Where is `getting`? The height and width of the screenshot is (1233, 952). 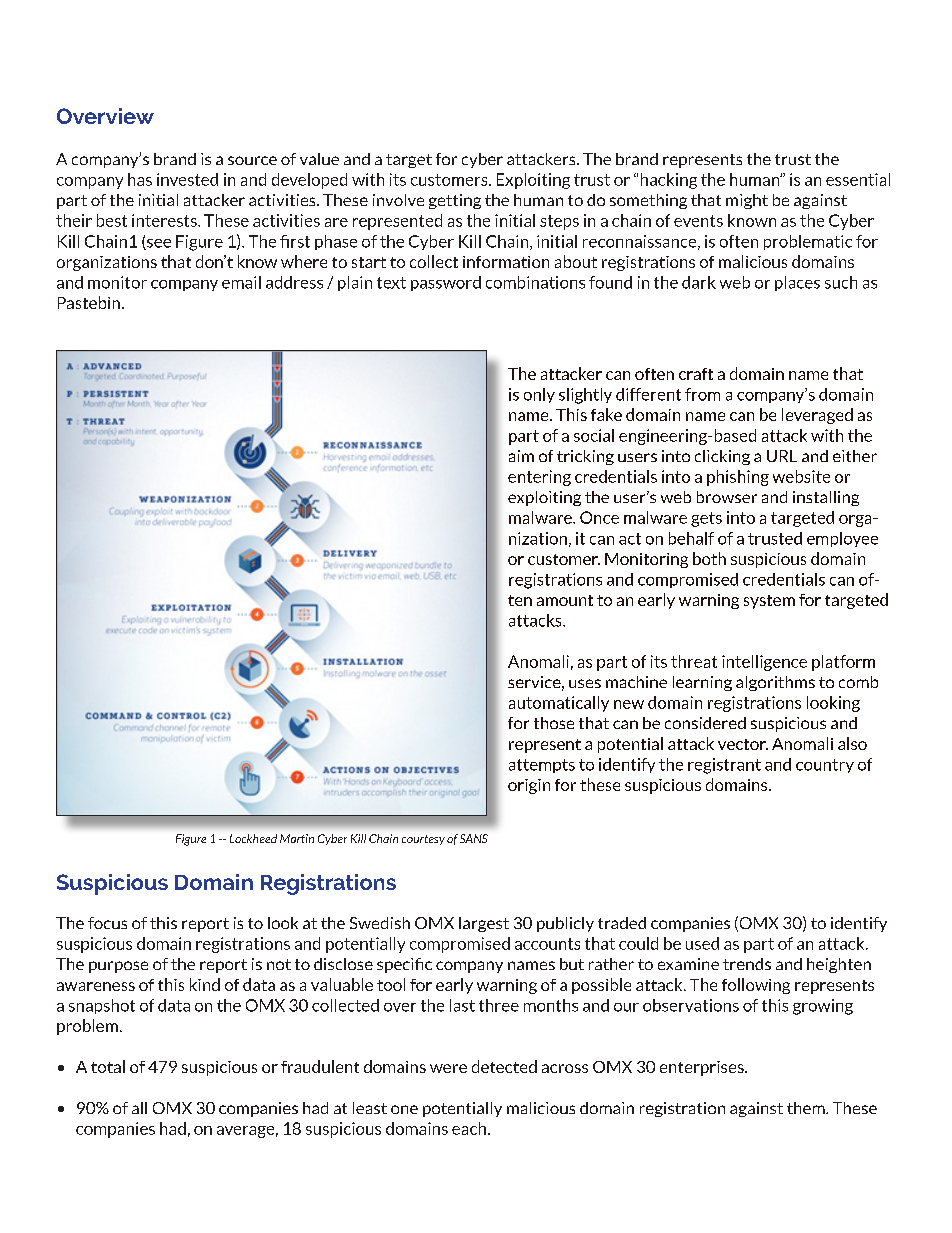 getting is located at coordinates (455, 201).
